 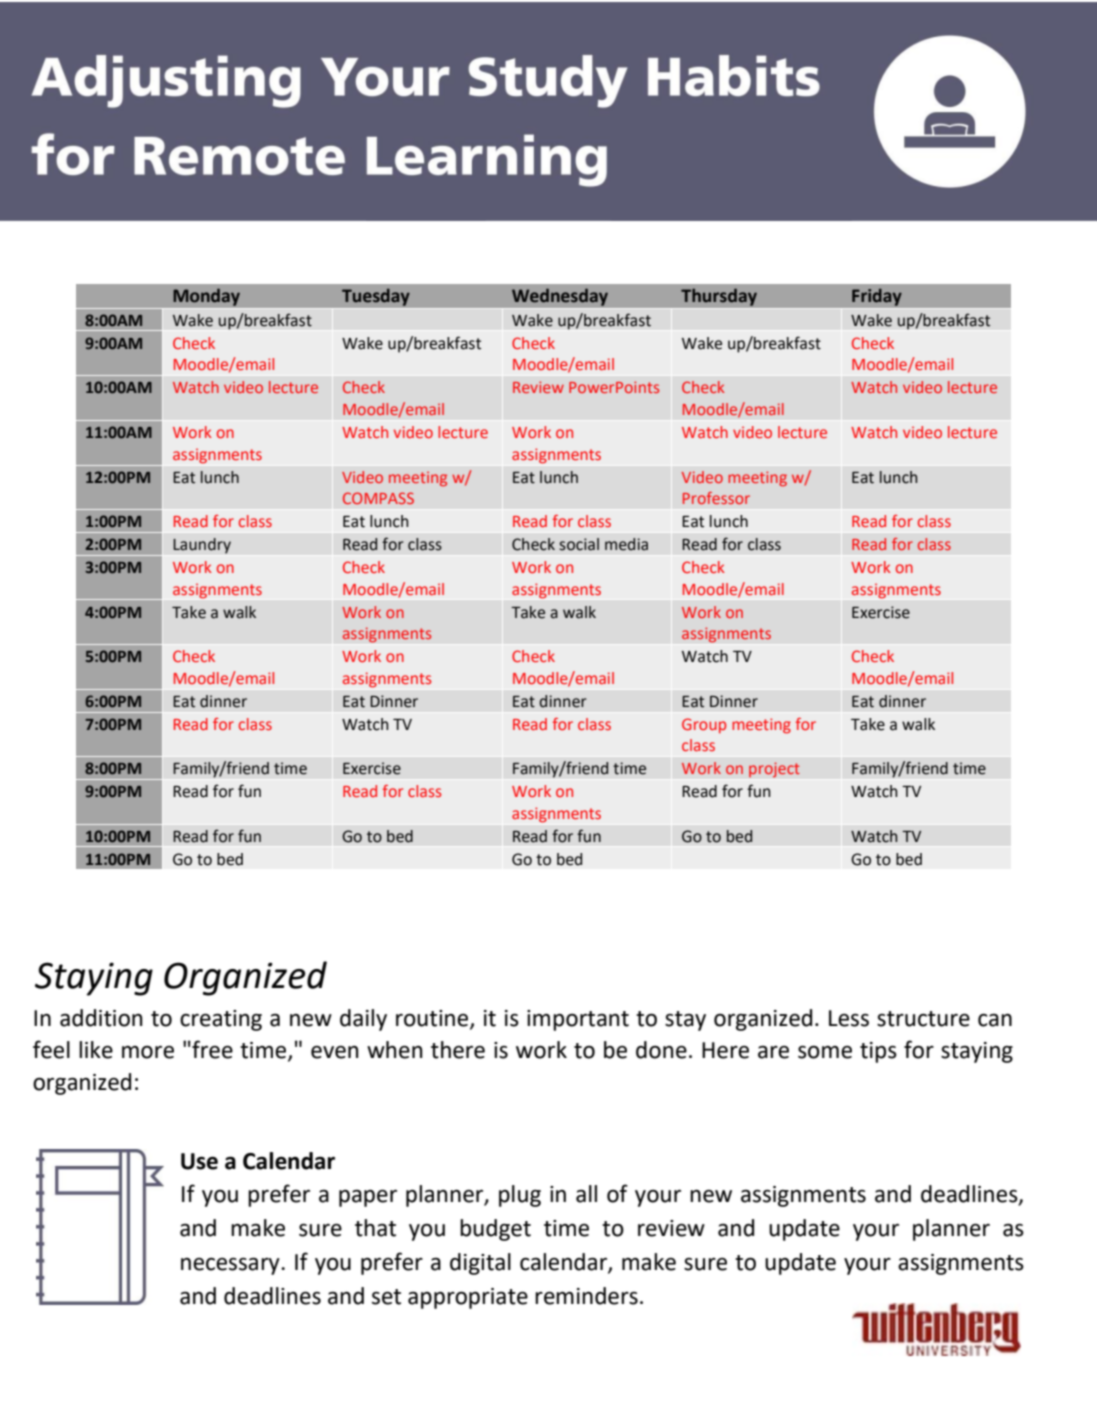 What do you see at coordinates (202, 546) in the image?
I see `Laundry` at bounding box center [202, 546].
